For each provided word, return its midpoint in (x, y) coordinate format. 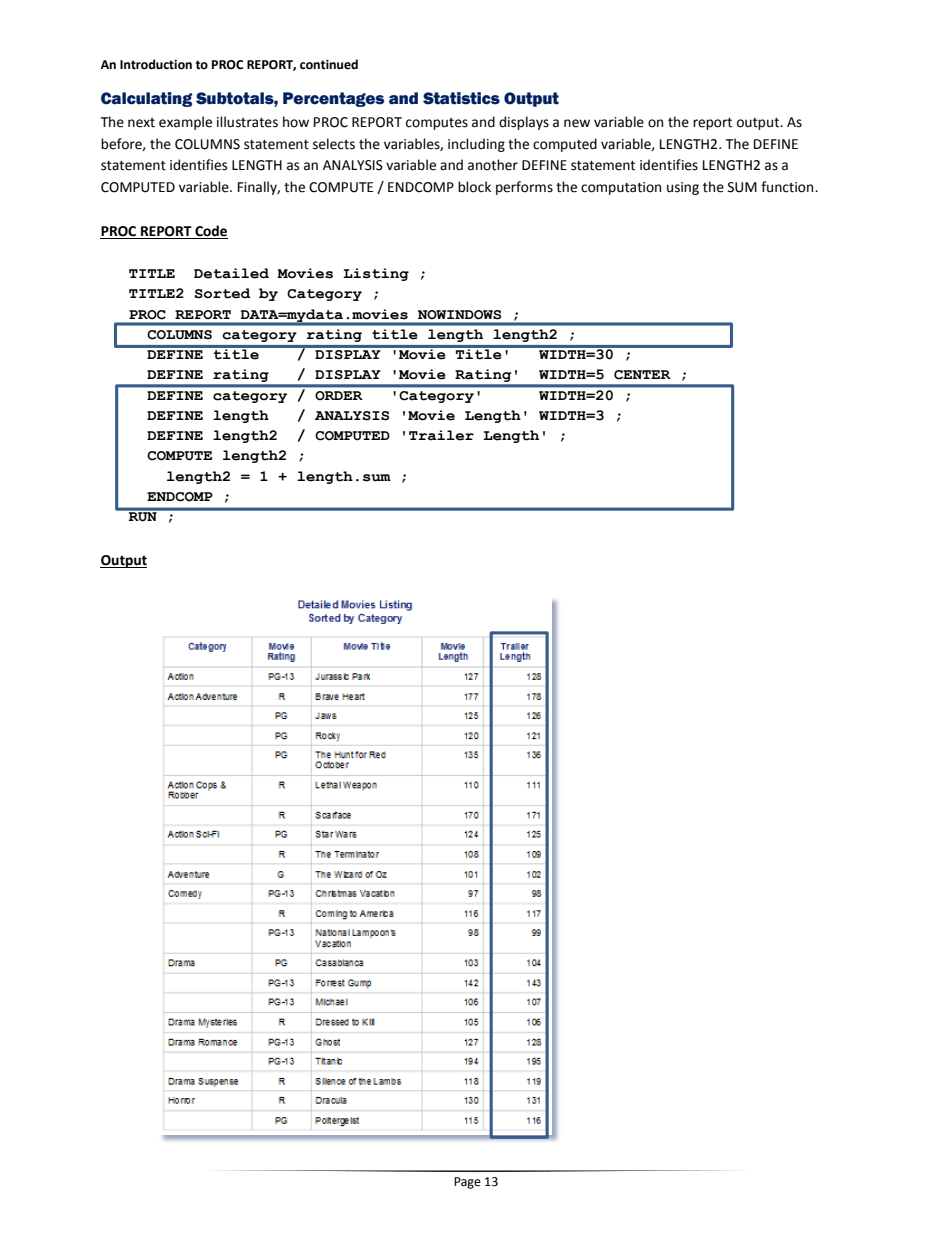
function (788, 187)
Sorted (223, 293)
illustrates (247, 122)
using (683, 188)
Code (210, 232)
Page (467, 1183)
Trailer (441, 435)
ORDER (338, 395)
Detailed (231, 273)
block (474, 187)
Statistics (461, 98)
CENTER (642, 375)
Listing (376, 274)
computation (621, 188)
